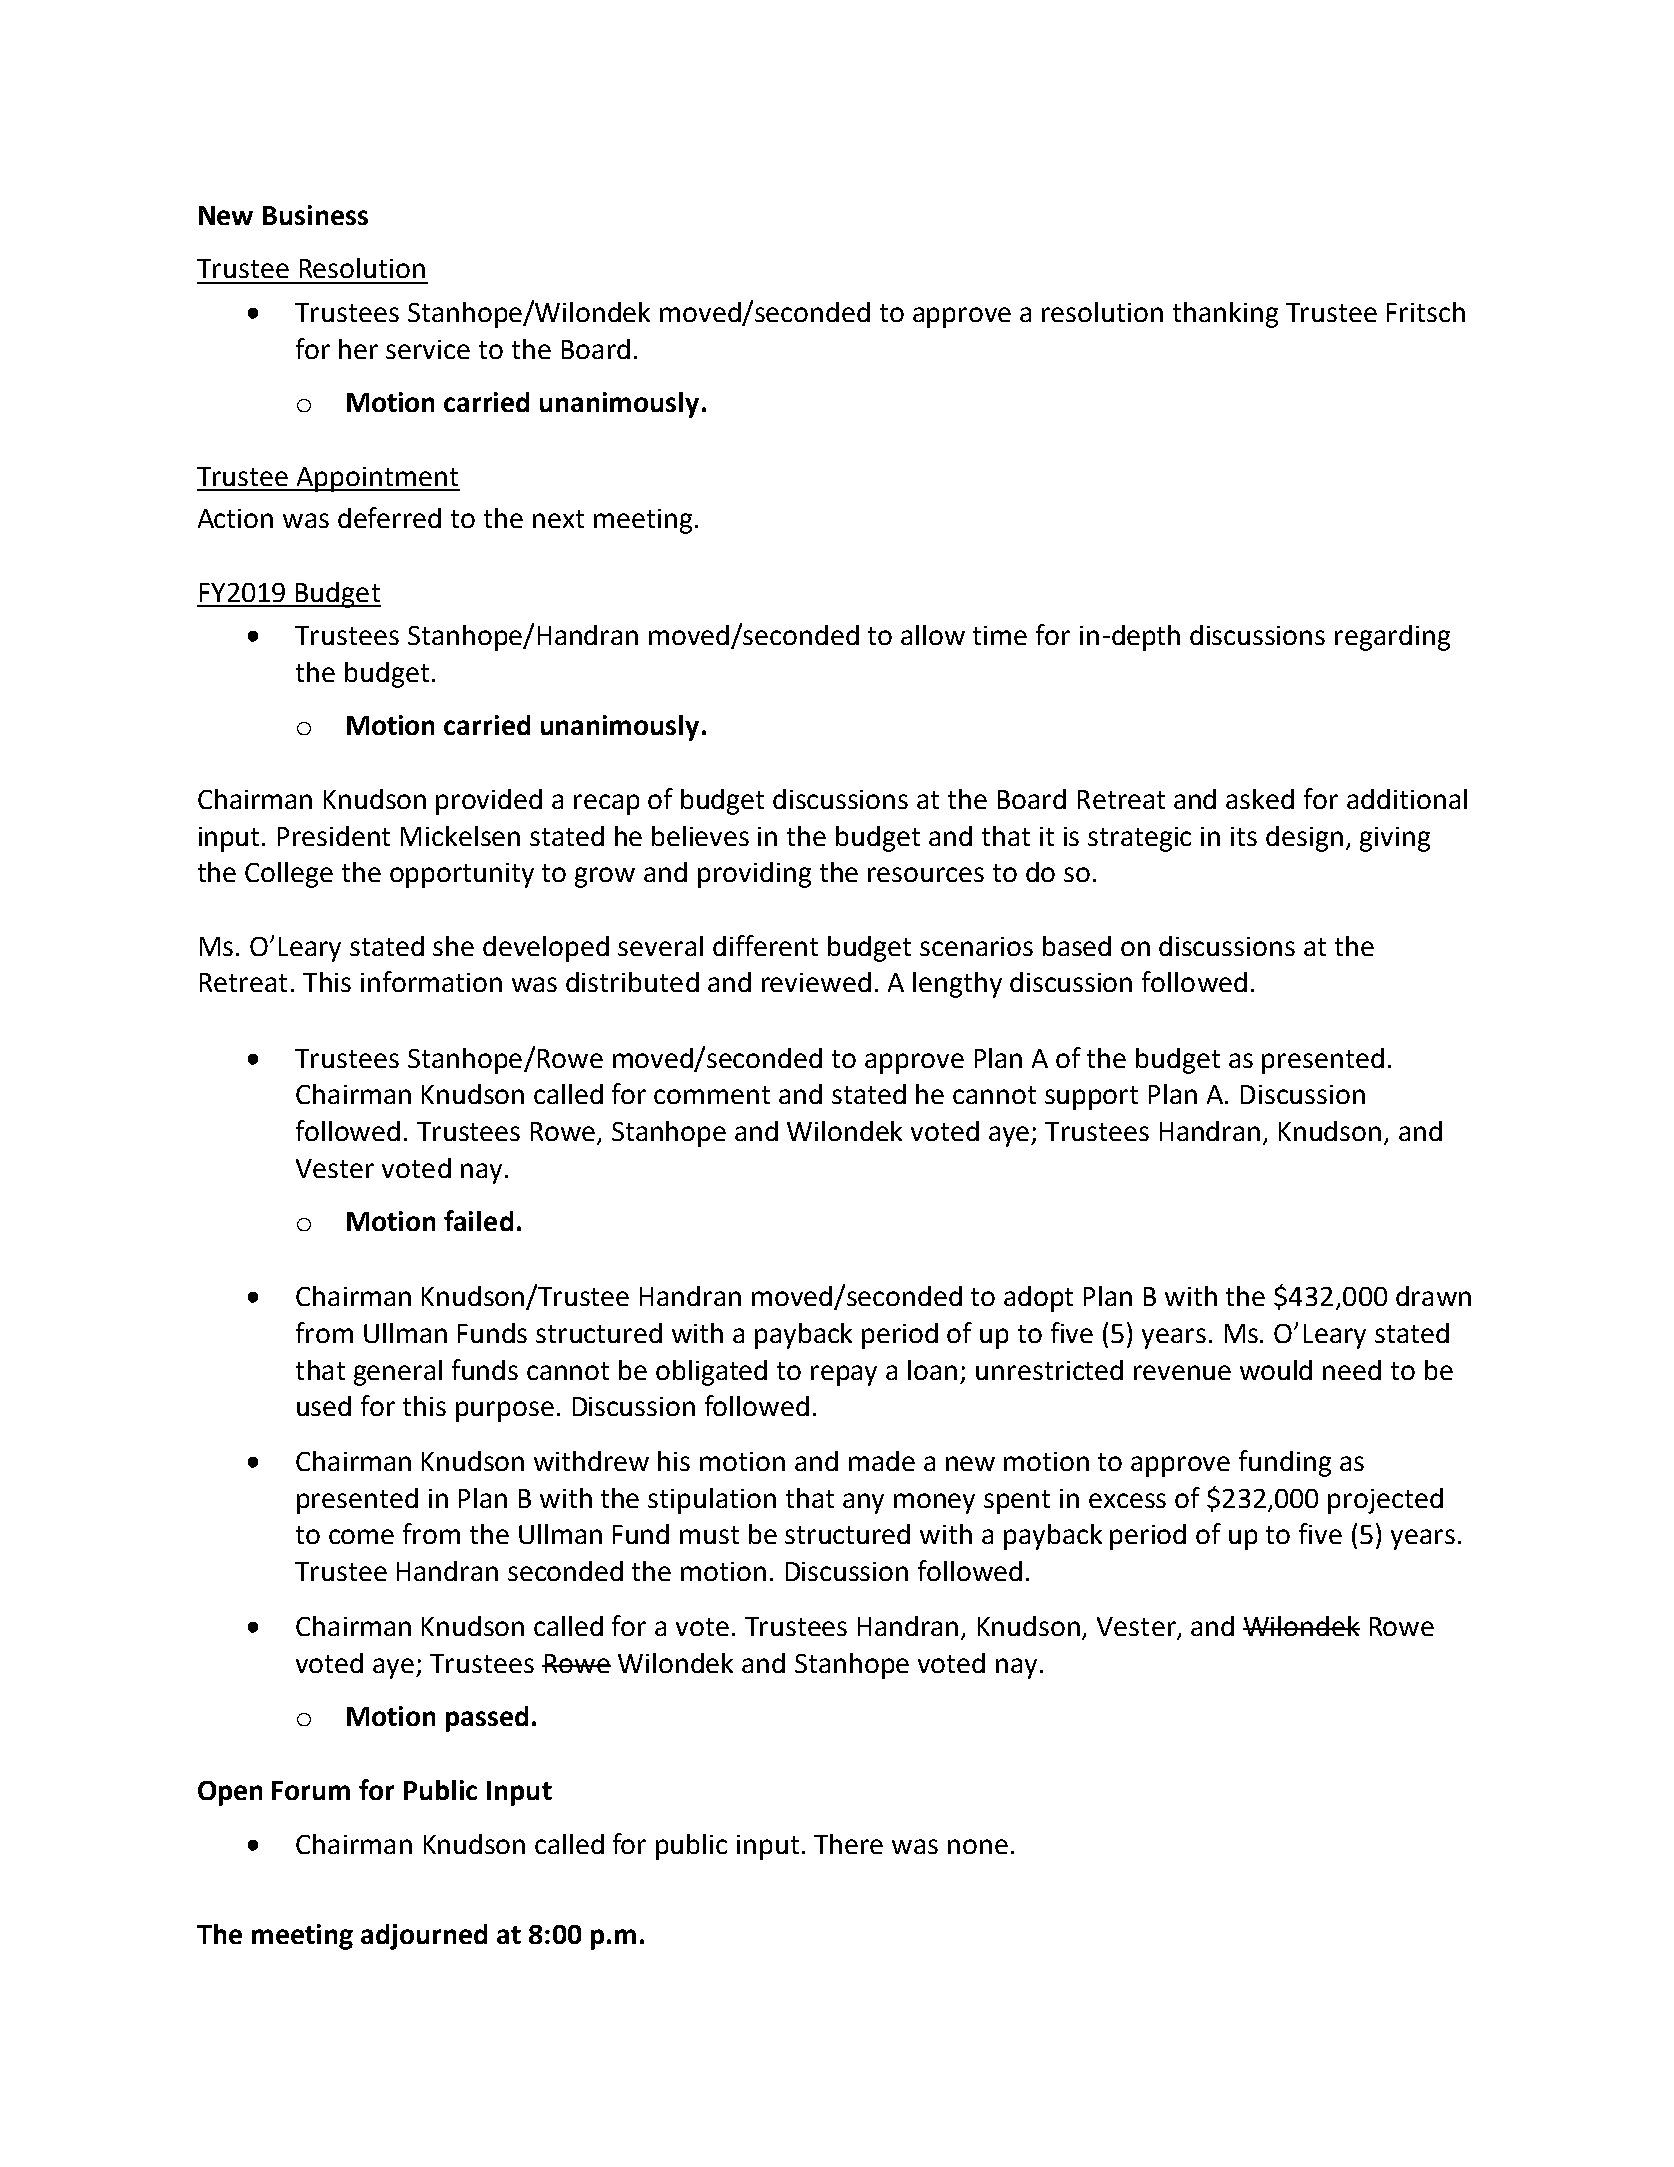 Image resolution: width=1674 pixels, height=2167 pixels. Describe the element at coordinates (431, 981) in the page. I see `information` at that location.
